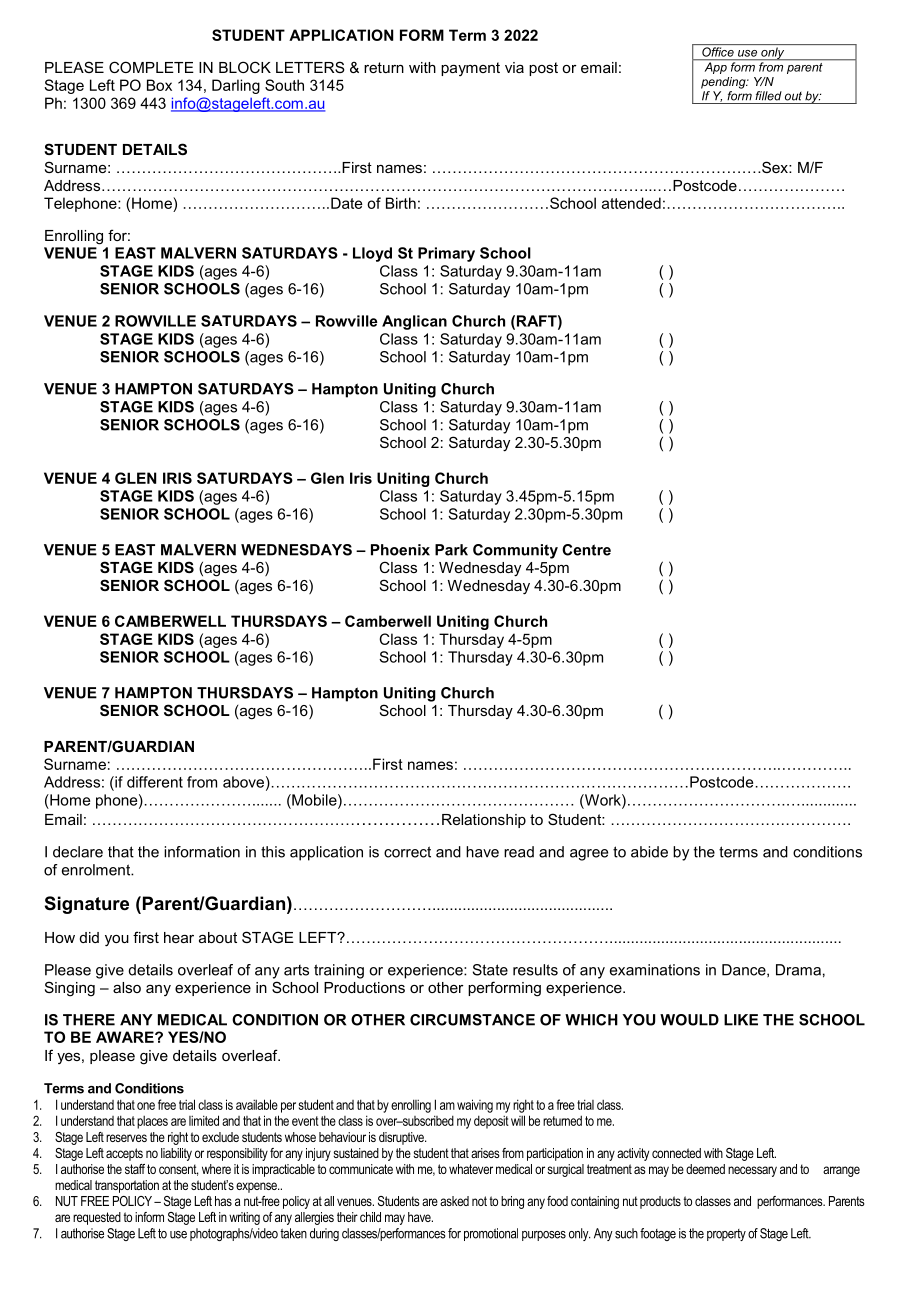 This document has height=1308, width=924. Describe the element at coordinates (451, 550) in the document. I see `Park` at that location.
